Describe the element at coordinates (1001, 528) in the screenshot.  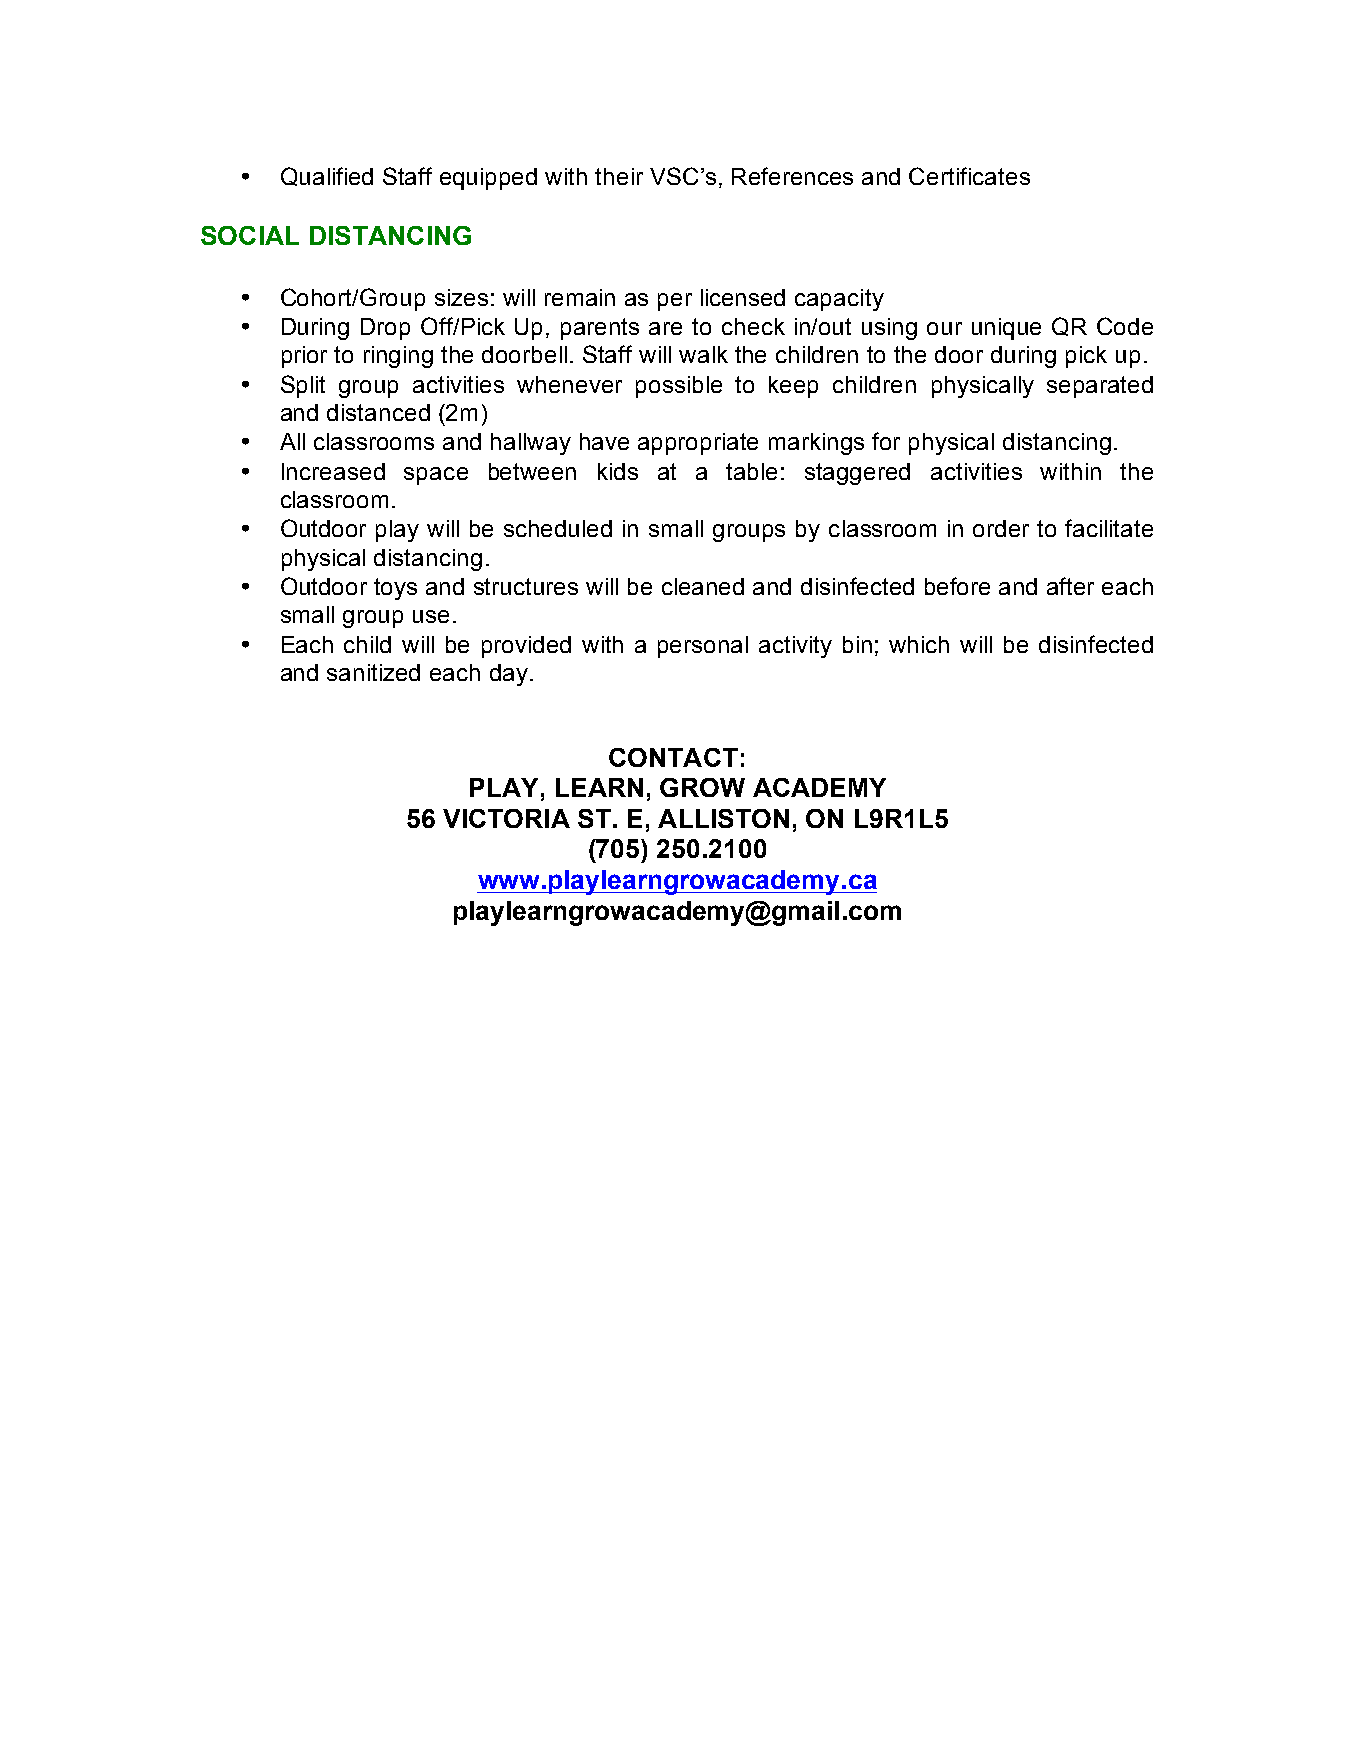
I see `order` at that location.
